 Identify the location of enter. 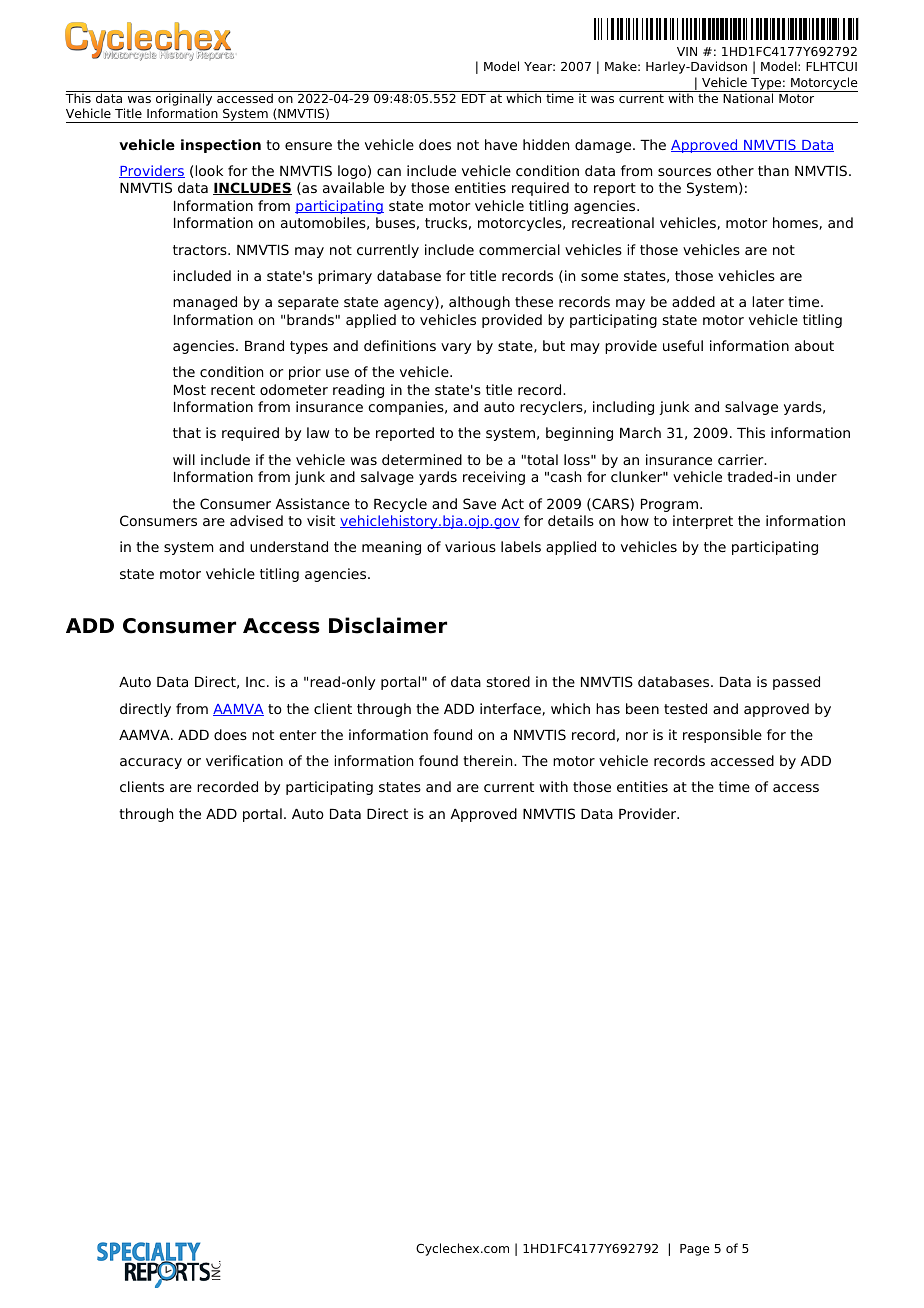
(297, 735).
